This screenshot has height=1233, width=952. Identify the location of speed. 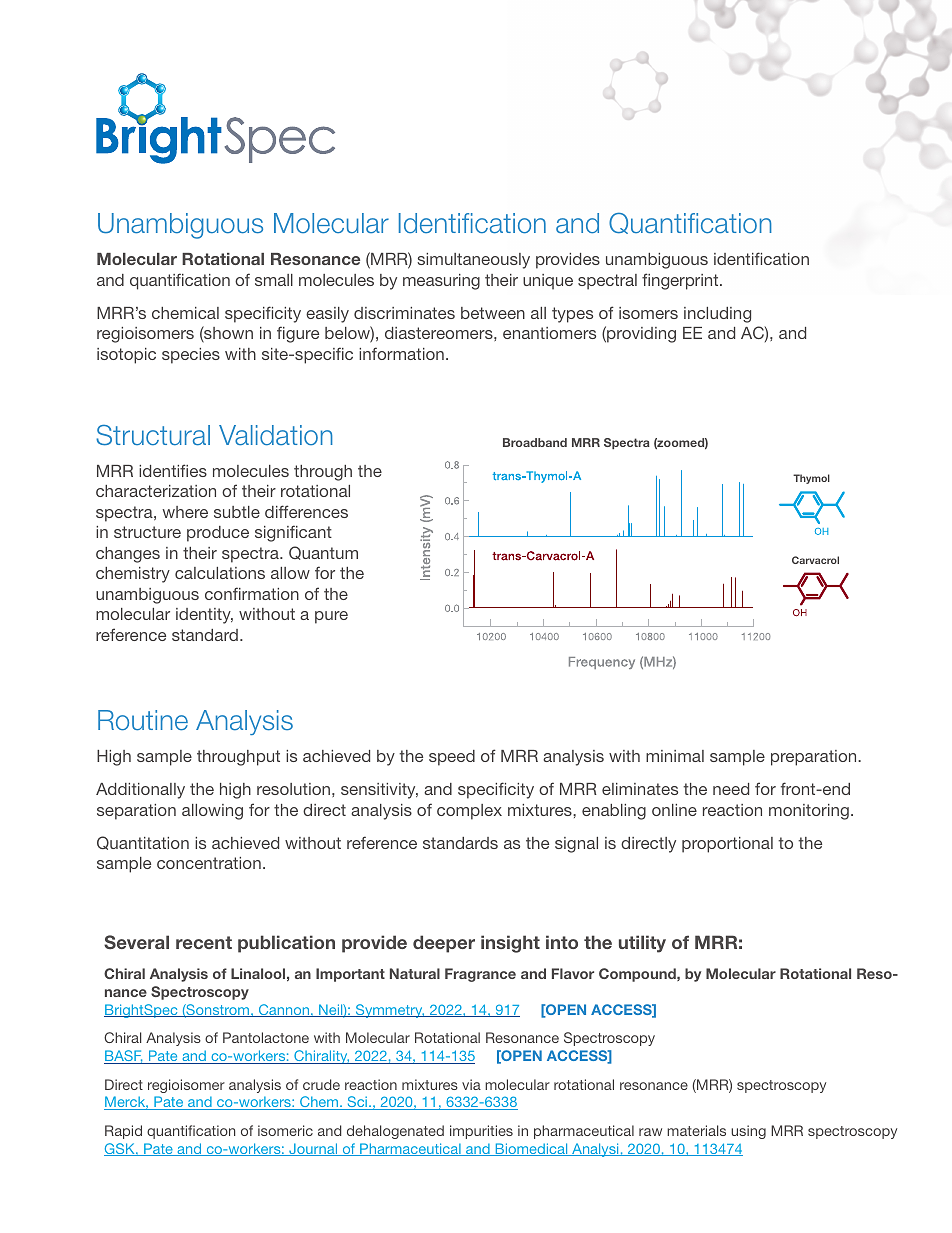
(452, 758).
